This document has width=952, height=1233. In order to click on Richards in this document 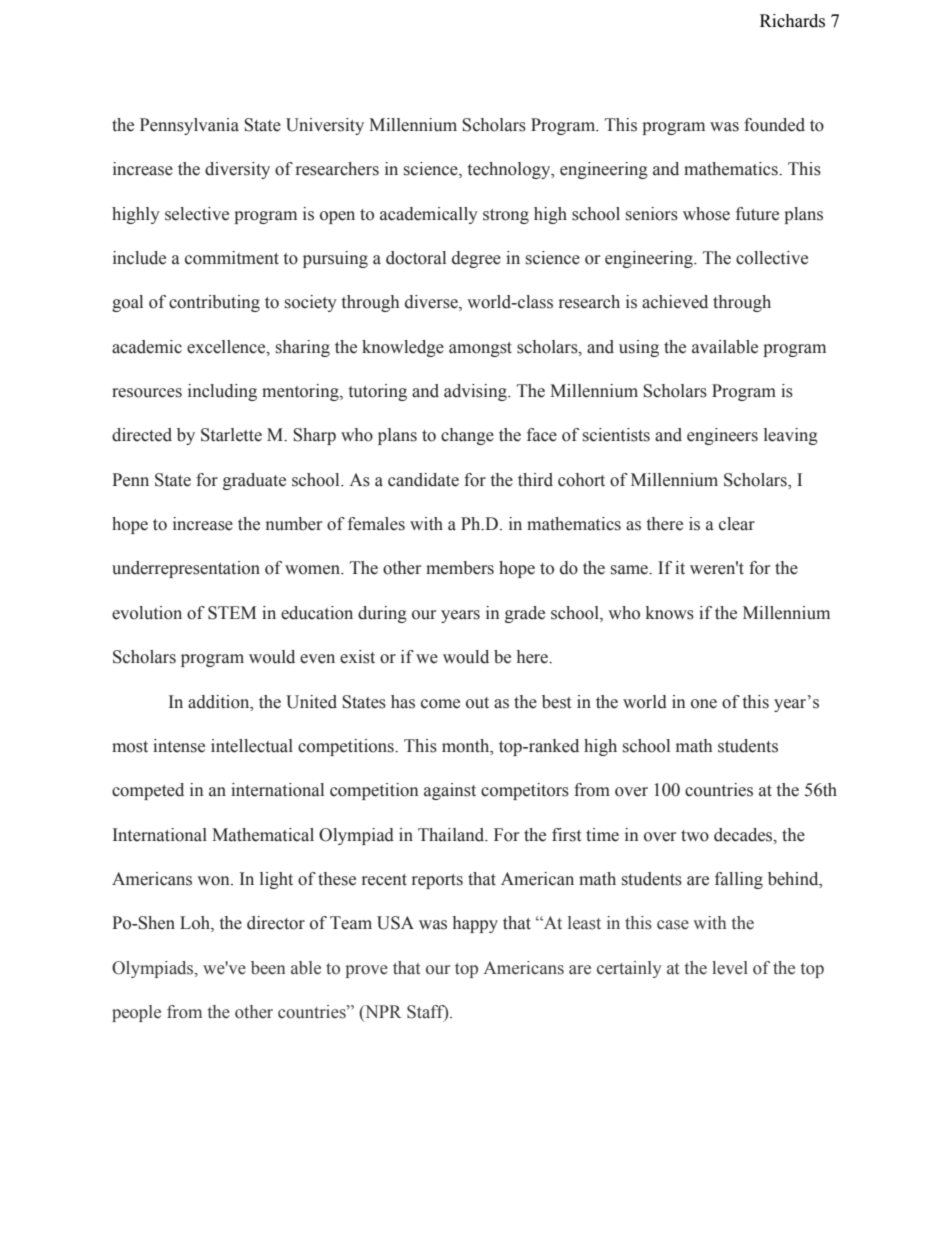, I will do `click(792, 21)`.
